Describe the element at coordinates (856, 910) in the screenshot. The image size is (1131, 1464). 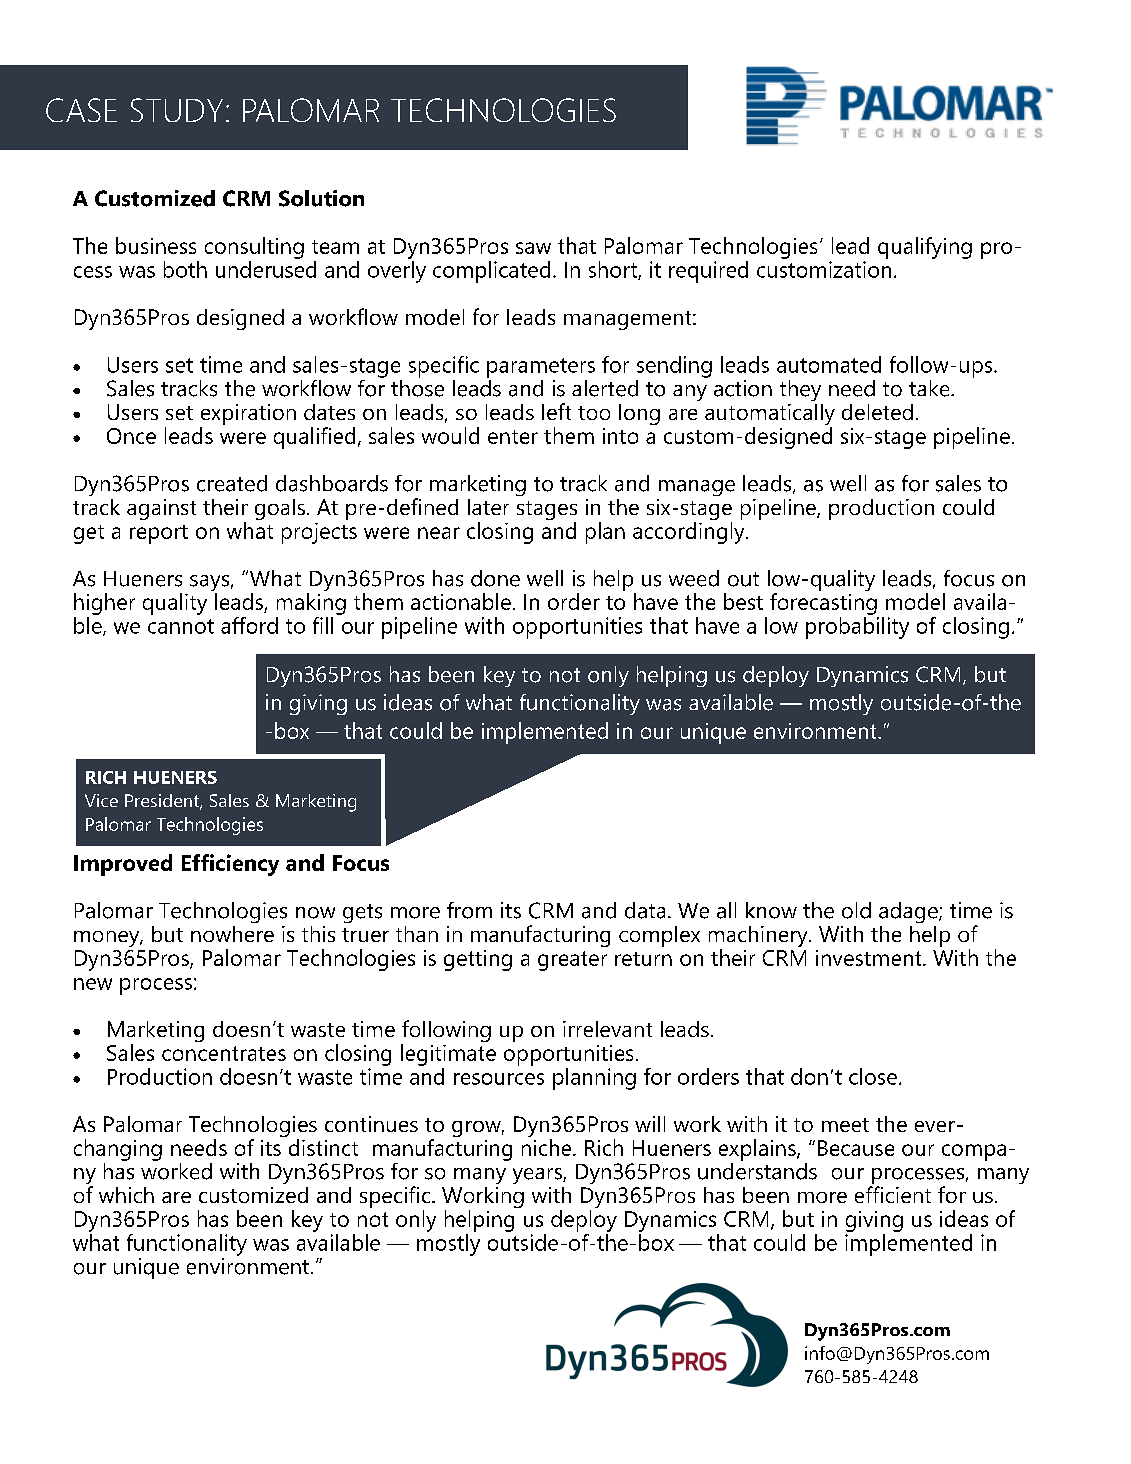
I see `old` at that location.
